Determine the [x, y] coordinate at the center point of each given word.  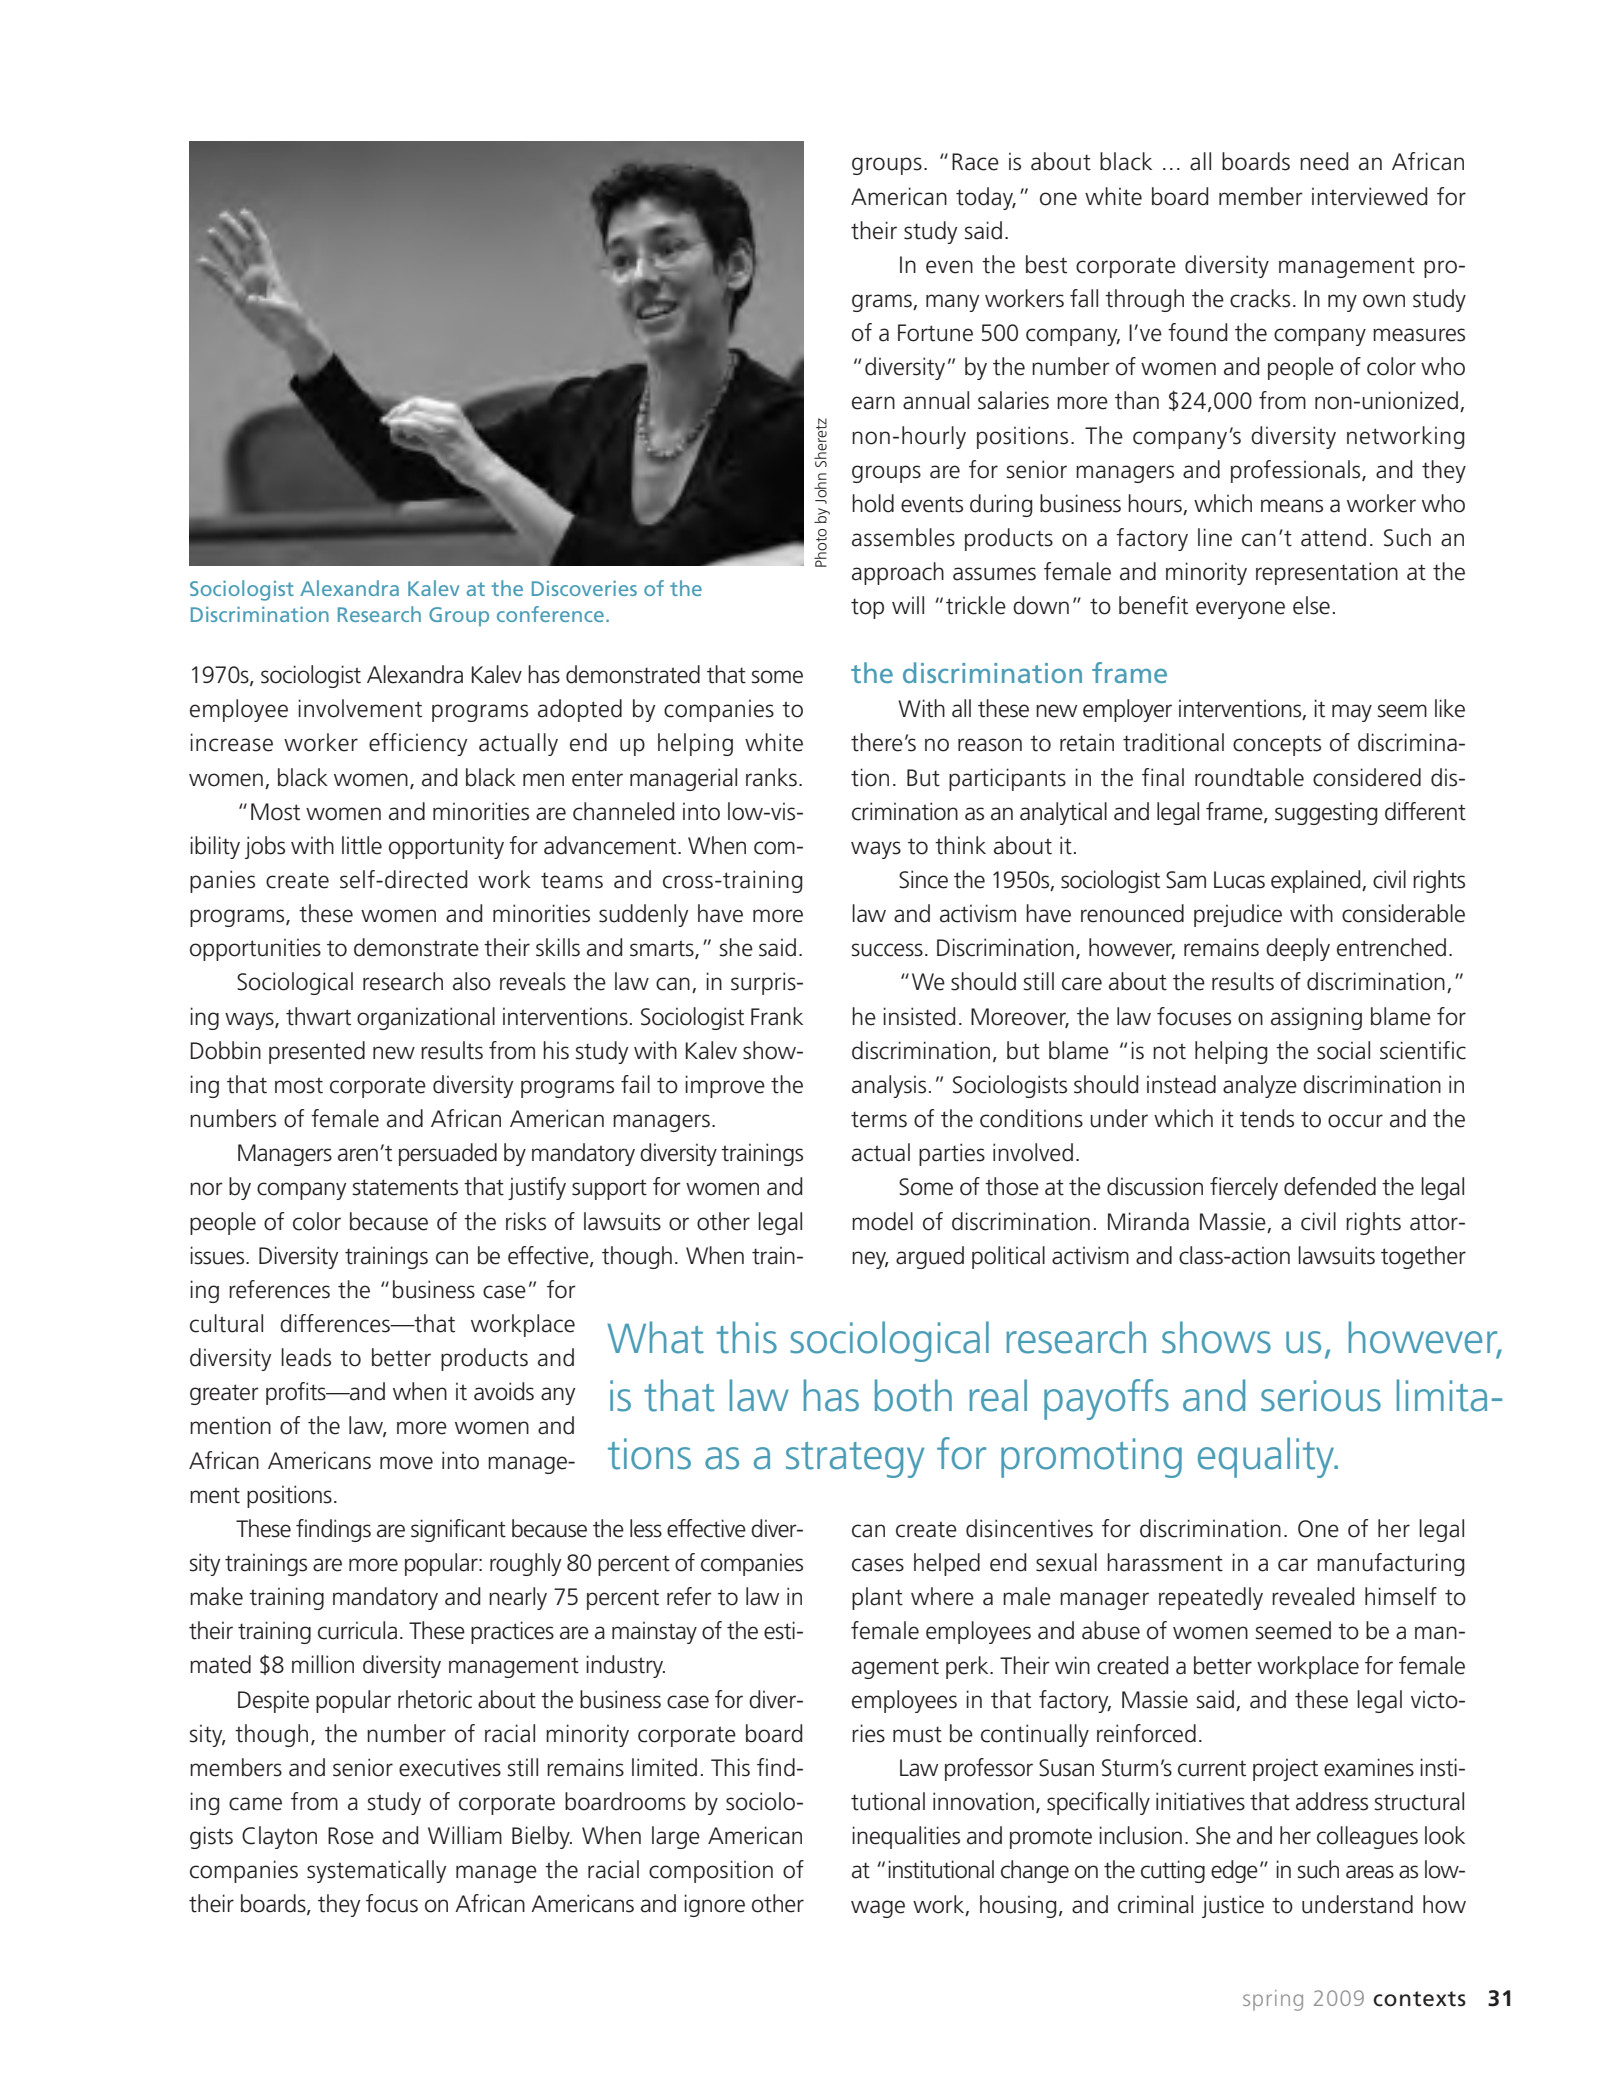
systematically [376, 1871]
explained [1317, 881]
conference [550, 614]
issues [218, 1255]
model [882, 1221]
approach [898, 573]
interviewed [1369, 196]
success [887, 950]
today [986, 198]
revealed [1313, 1596]
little [362, 845]
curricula [357, 1630]
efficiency [418, 744]
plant [877, 1598]
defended [1330, 1186]
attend [1333, 537]
